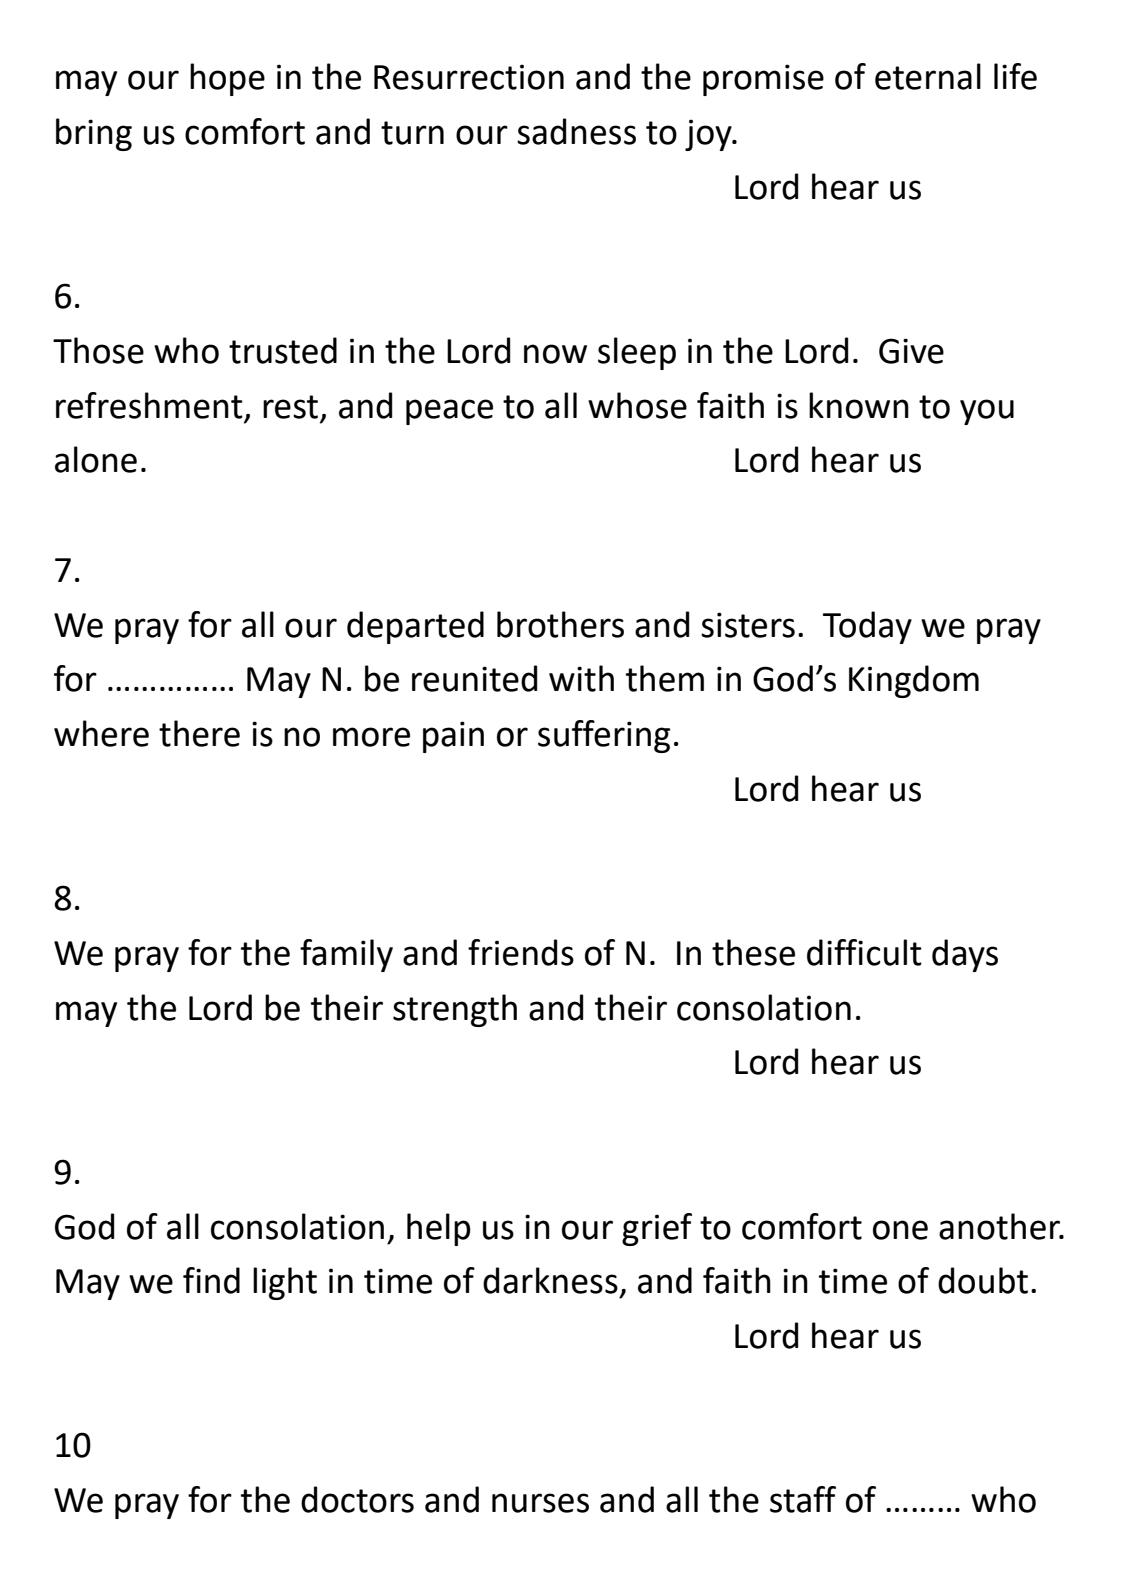 The width and height of the document is (1123, 1589). Describe the element at coordinates (211, 1280) in the document. I see `find` at that location.
